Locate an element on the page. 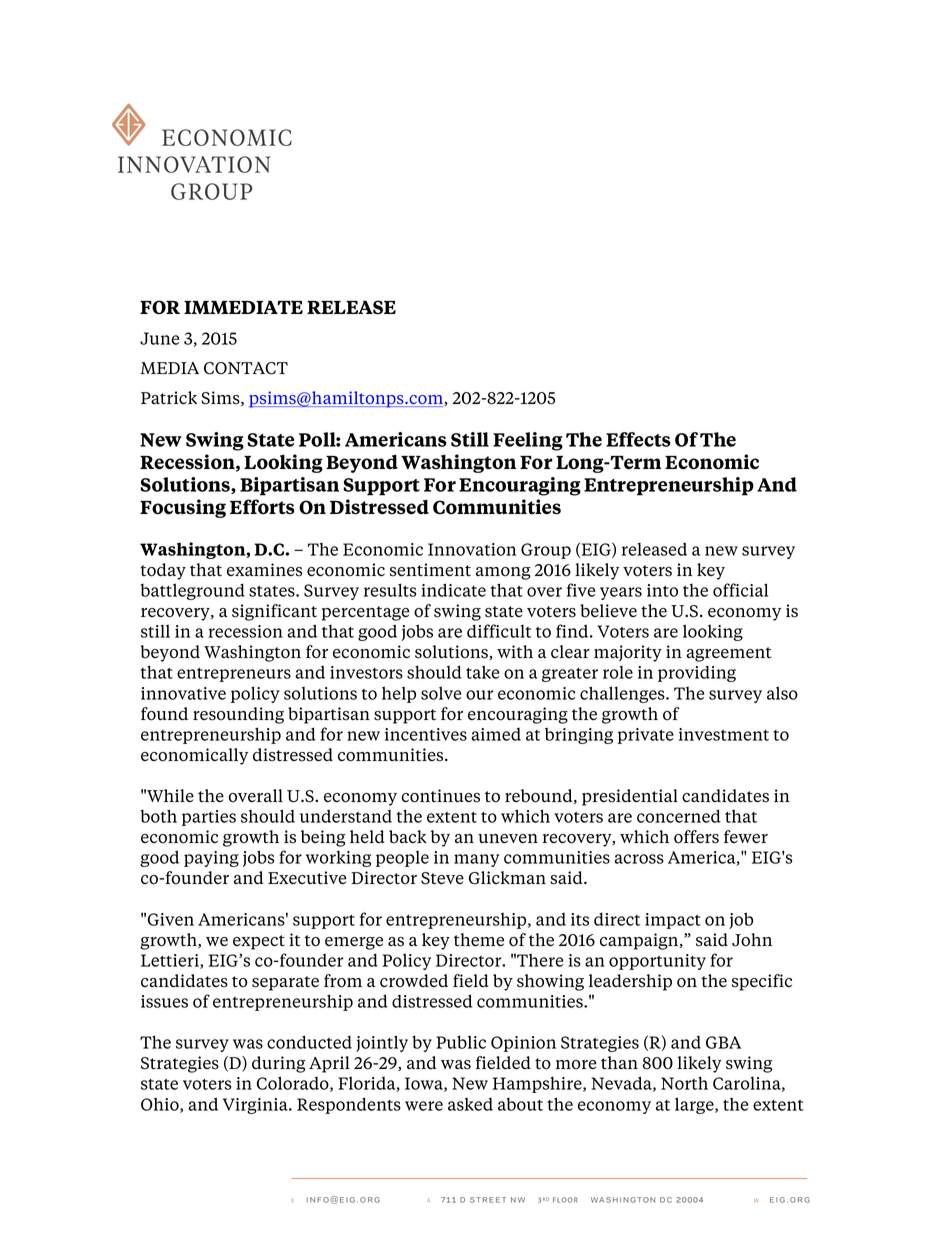 The image size is (952, 1233). Effects is located at coordinates (638, 439).
